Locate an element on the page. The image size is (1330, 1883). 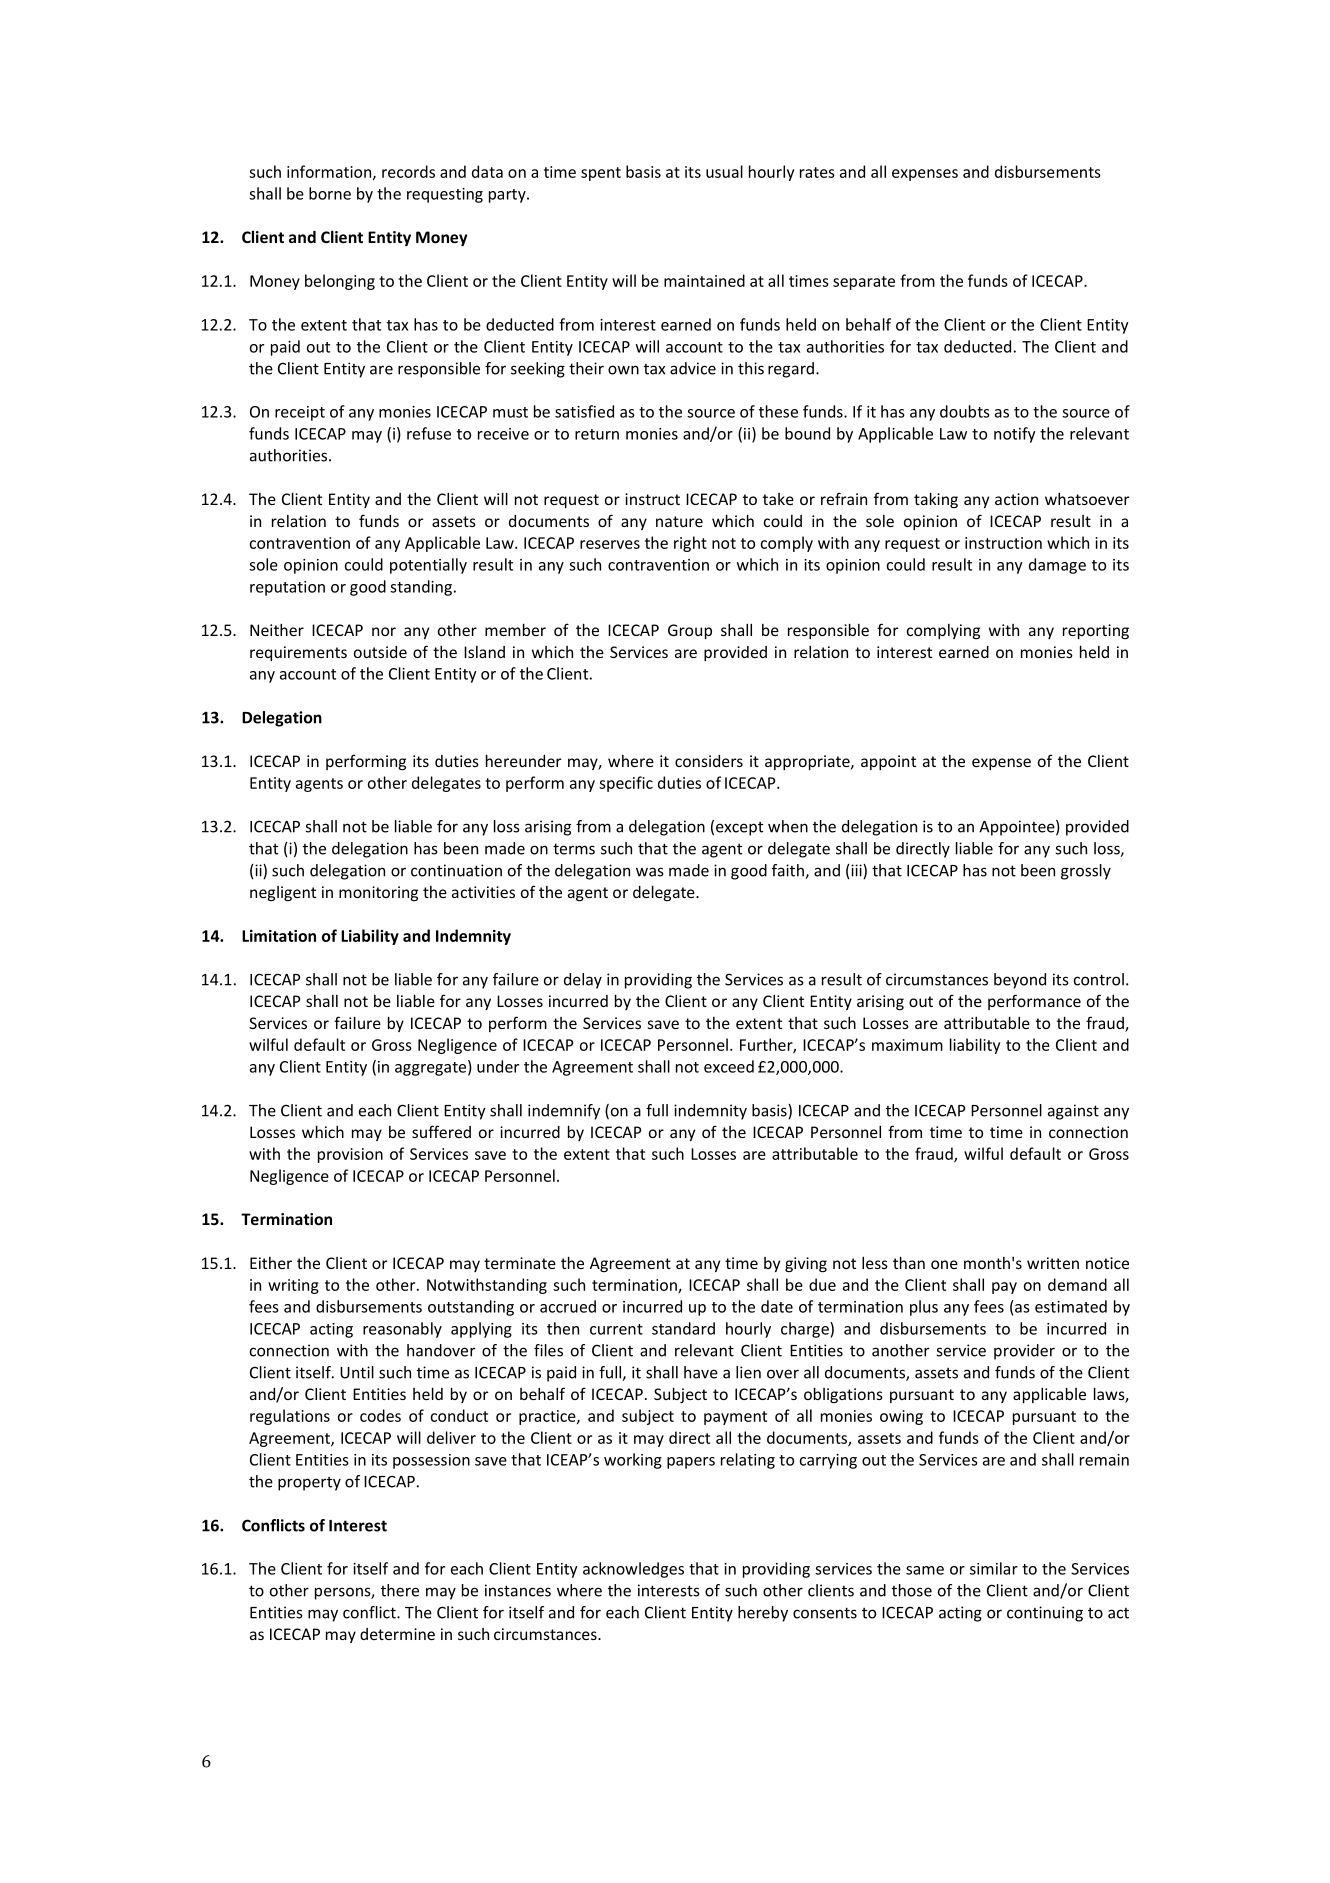
potentially is located at coordinates (428, 566).
